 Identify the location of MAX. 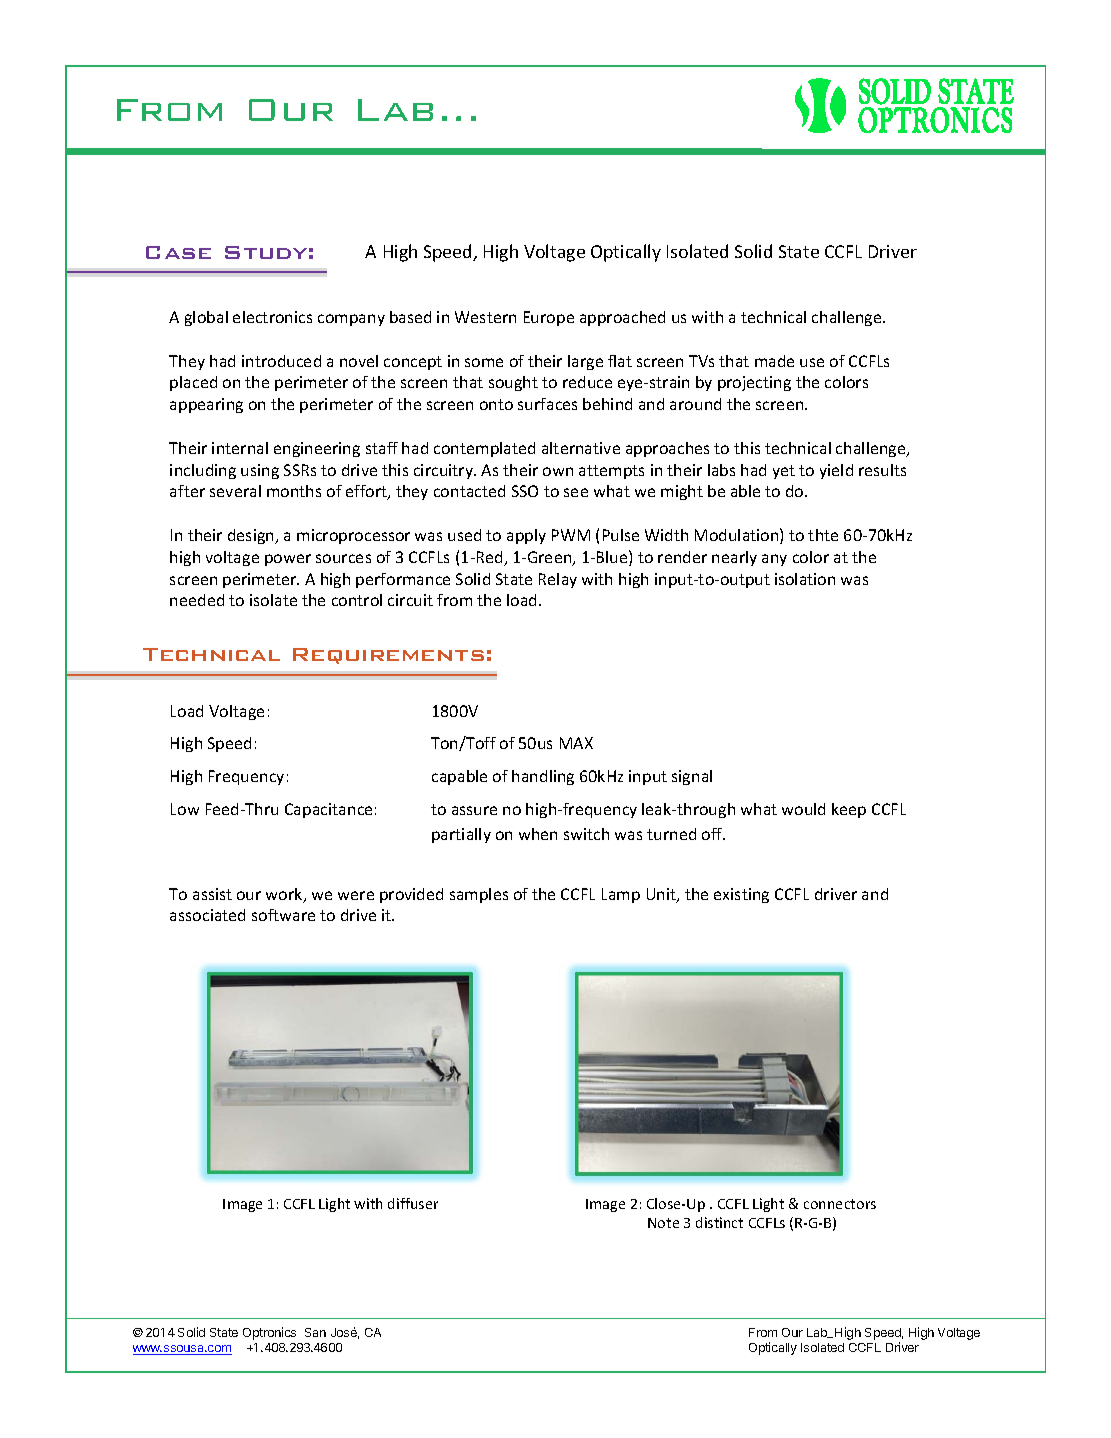
(576, 743).
